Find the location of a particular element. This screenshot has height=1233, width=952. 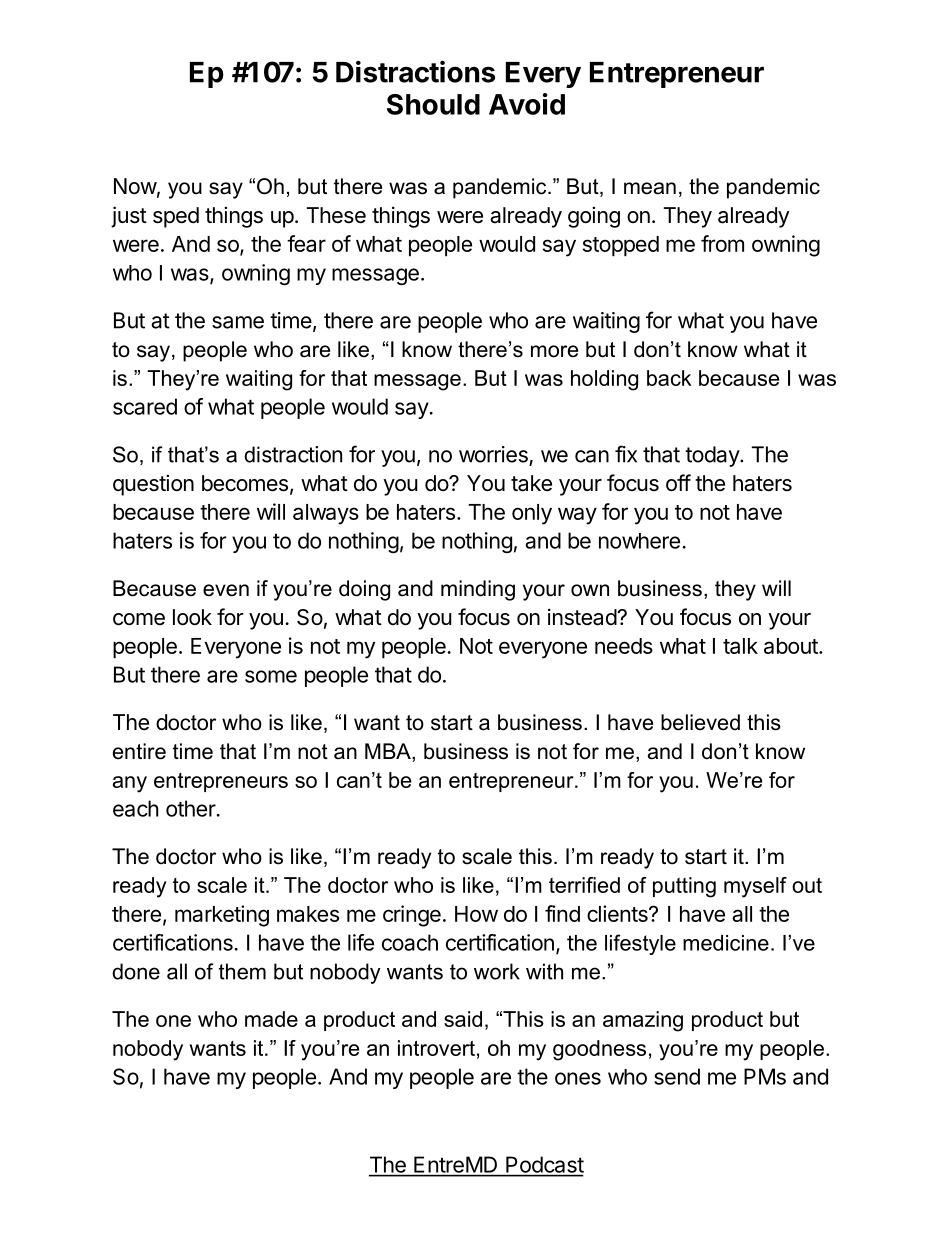

back is located at coordinates (669, 378).
